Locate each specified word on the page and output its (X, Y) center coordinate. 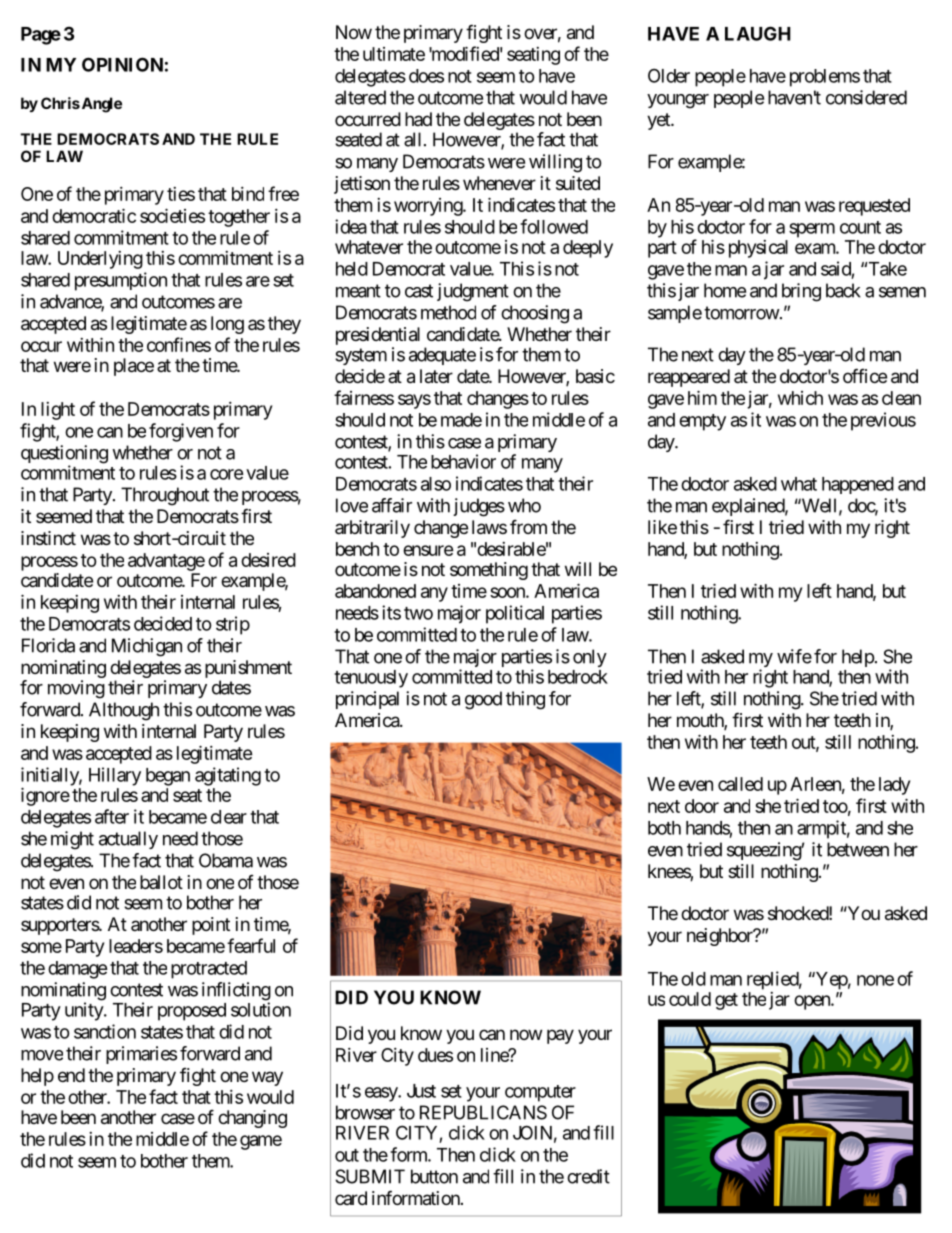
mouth (701, 721)
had (418, 119)
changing (252, 1119)
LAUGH (758, 33)
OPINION (122, 64)
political (515, 614)
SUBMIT (370, 1176)
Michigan (147, 647)
